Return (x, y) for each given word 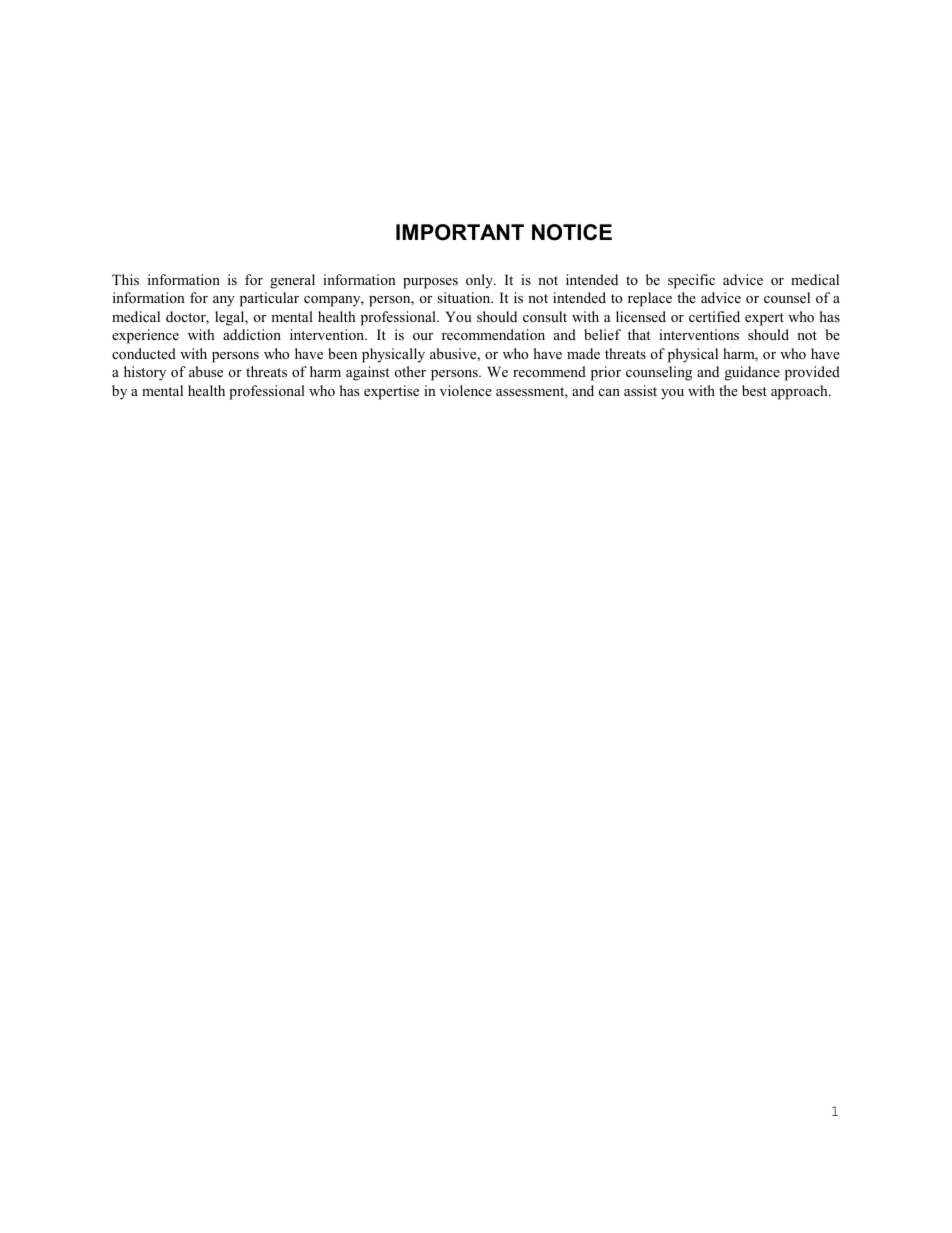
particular (269, 299)
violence (466, 390)
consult (545, 316)
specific (691, 281)
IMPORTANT (460, 232)
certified (714, 316)
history (145, 373)
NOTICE (572, 232)
